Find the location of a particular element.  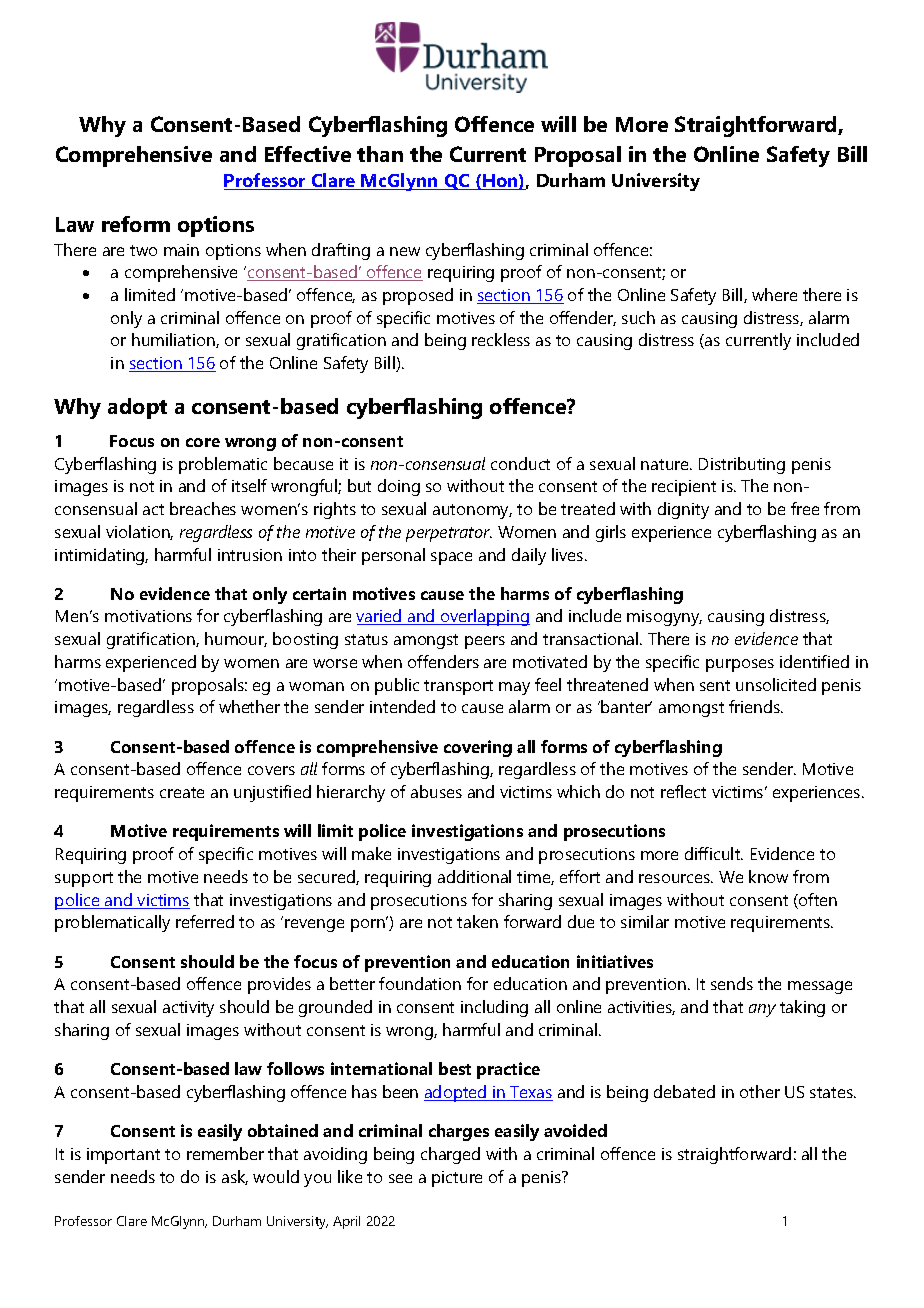

friends is located at coordinates (755, 706).
